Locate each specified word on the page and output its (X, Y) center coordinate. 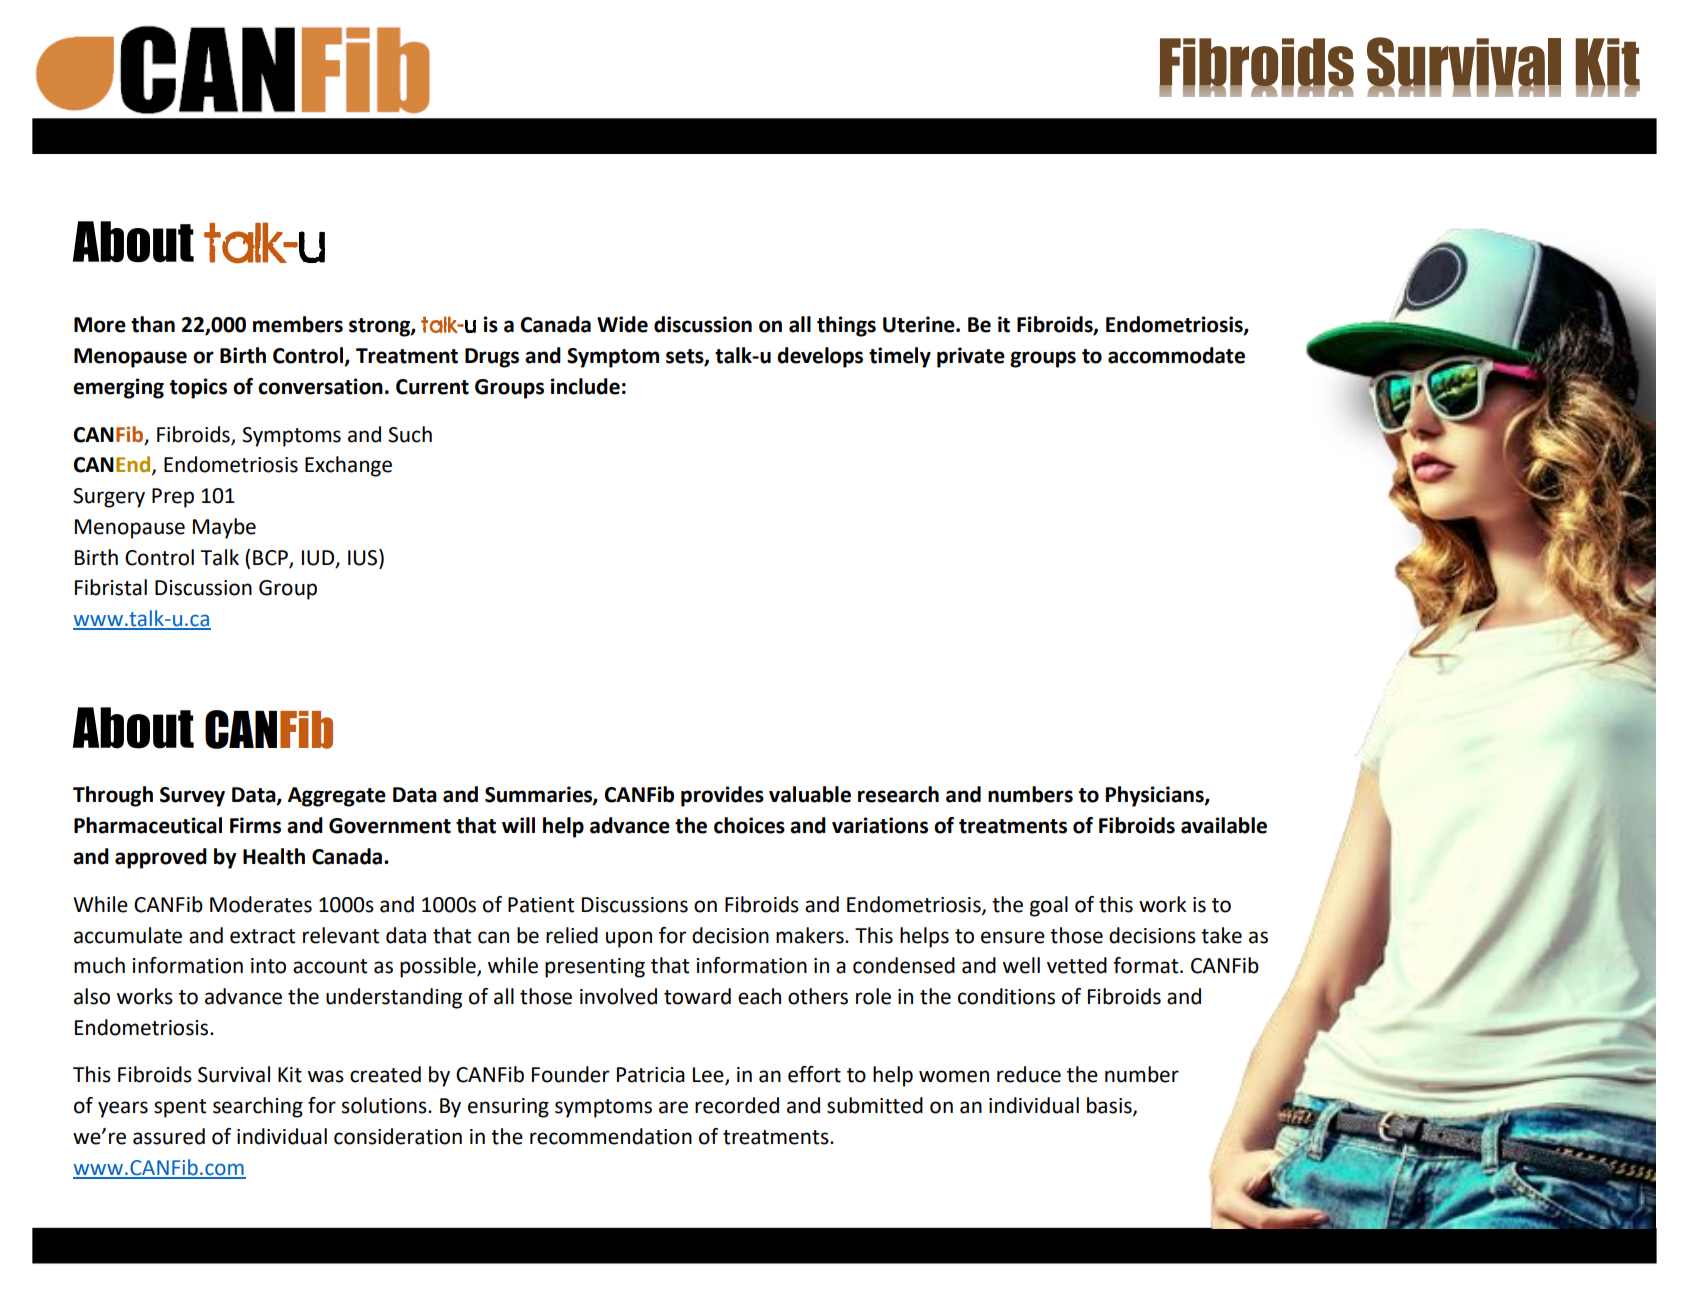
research (898, 794)
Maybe (224, 528)
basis (1110, 1106)
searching (258, 1107)
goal (1049, 906)
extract (262, 936)
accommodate (1176, 355)
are (673, 1107)
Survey (192, 797)
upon (629, 939)
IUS (364, 557)
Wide (622, 324)
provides (722, 796)
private (971, 357)
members (298, 324)
